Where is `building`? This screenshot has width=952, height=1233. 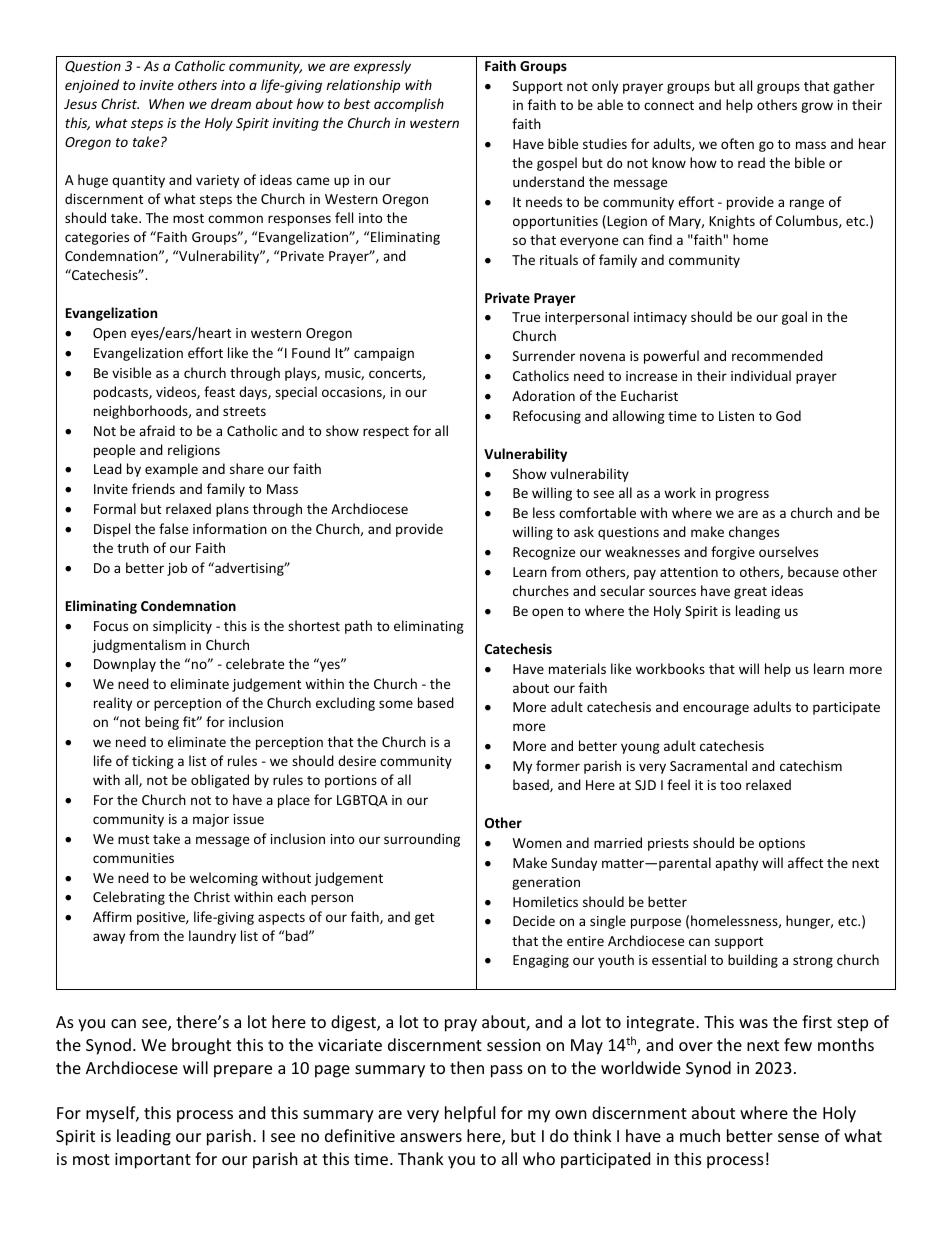 building is located at coordinates (753, 961).
